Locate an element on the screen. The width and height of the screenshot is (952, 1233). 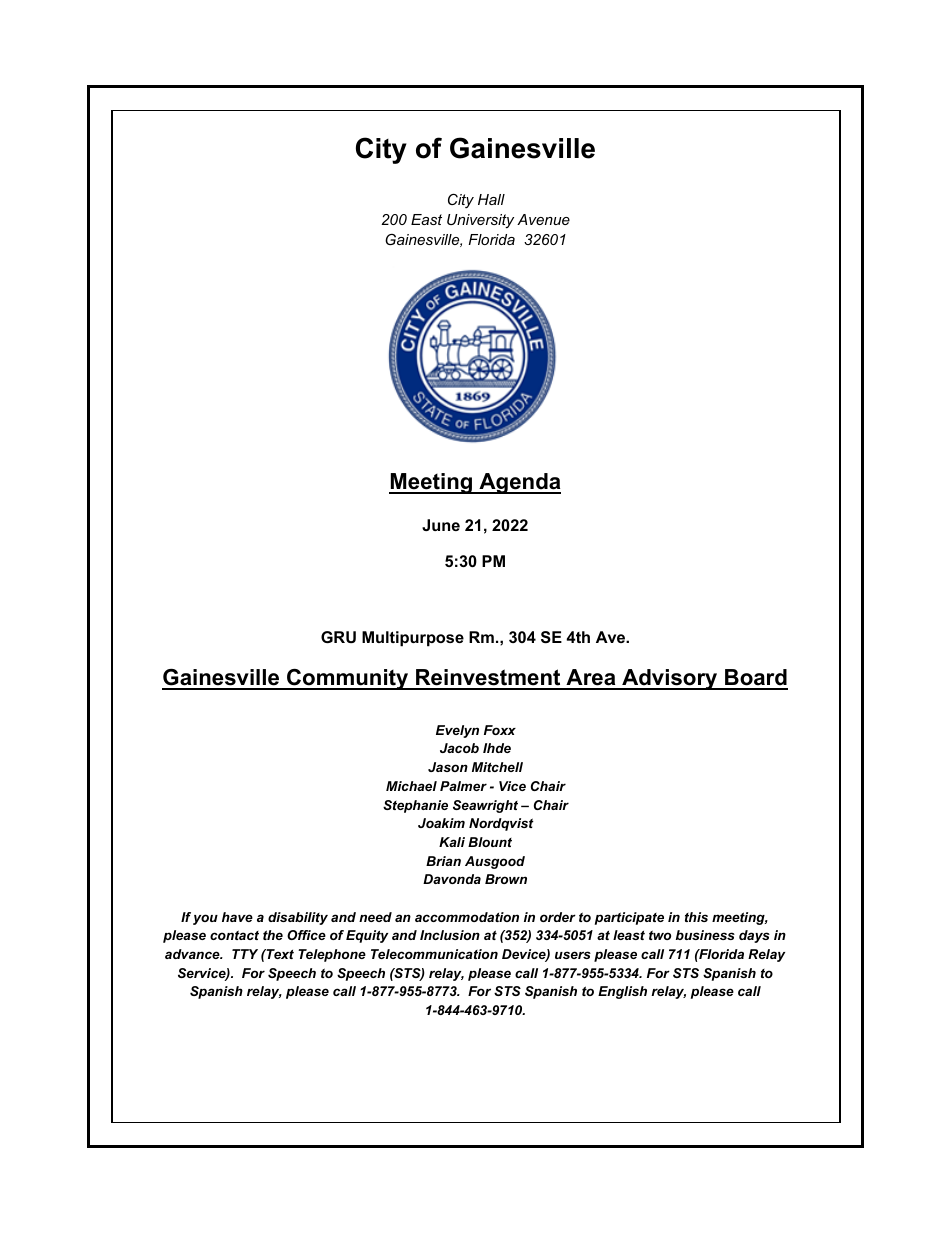
Agenda is located at coordinates (519, 483).
